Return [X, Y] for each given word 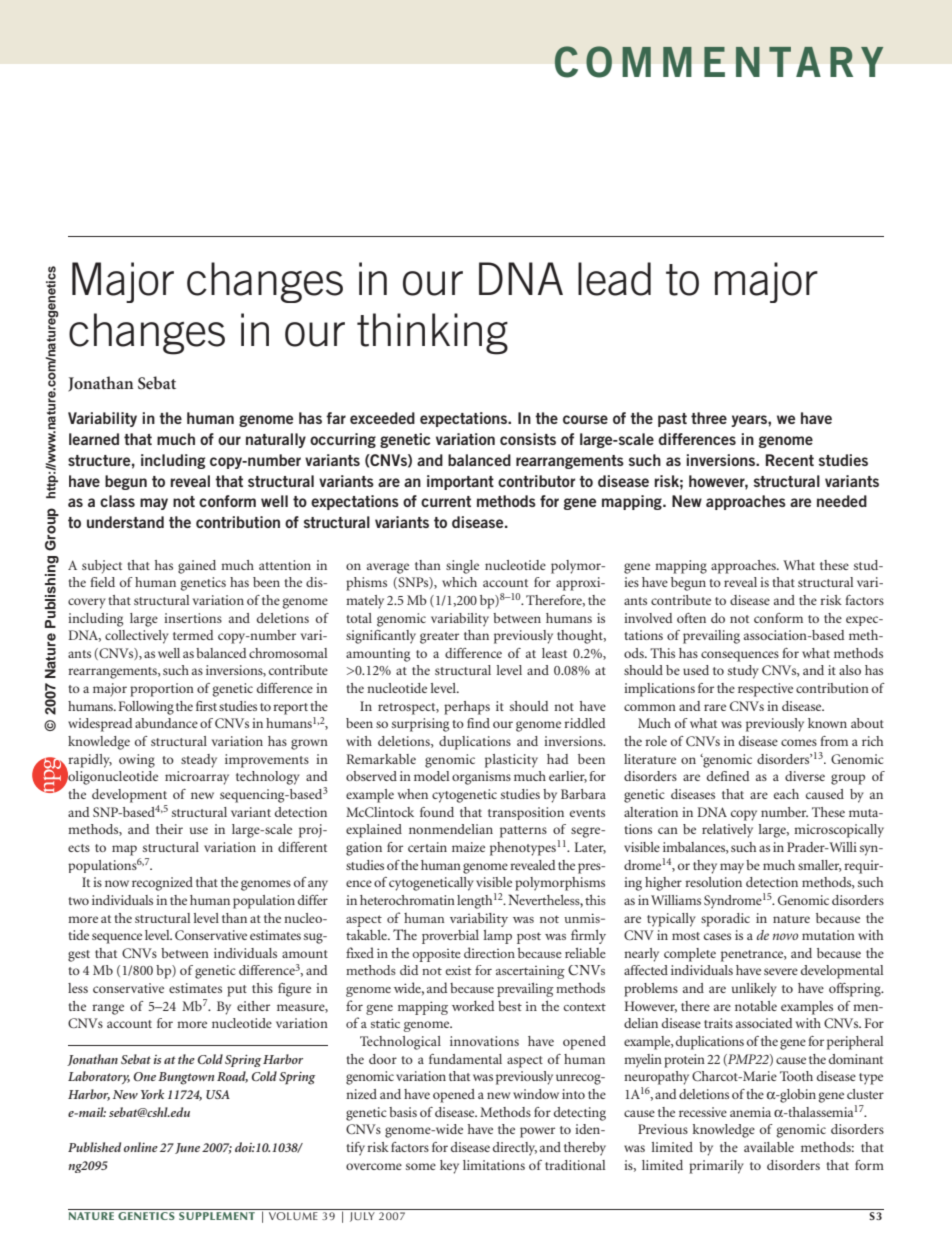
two [78, 901]
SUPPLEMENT [217, 1216]
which [459, 582]
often [691, 618]
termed [193, 635]
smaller [819, 866]
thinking [432, 334]
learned [94, 439]
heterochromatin [407, 900]
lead [614, 279]
